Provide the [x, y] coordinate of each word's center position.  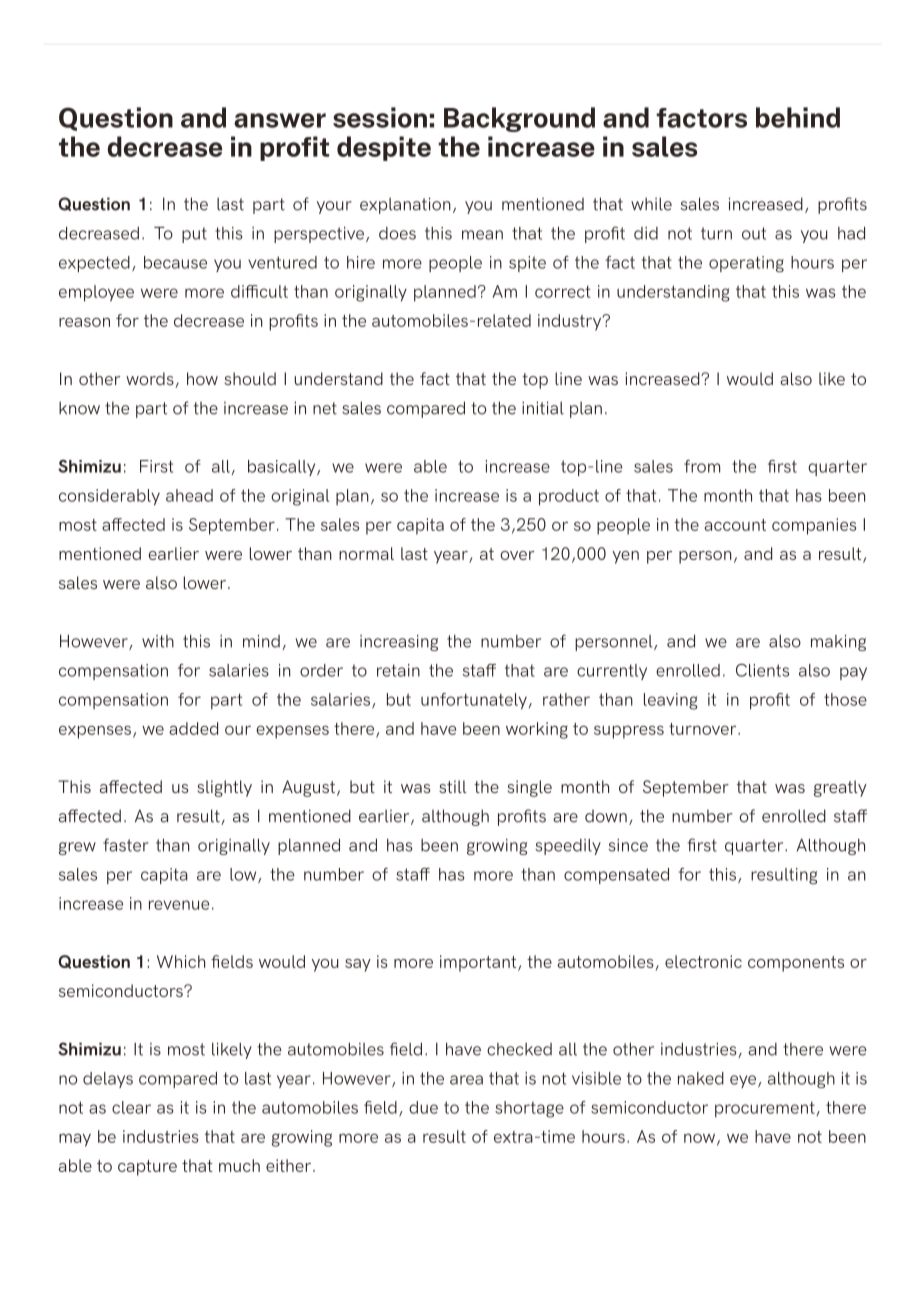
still [452, 786]
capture [147, 1168]
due [423, 1107]
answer [280, 120]
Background [519, 119]
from [702, 466]
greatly [840, 788]
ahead [189, 495]
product [569, 497]
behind [798, 117]
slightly [224, 788]
